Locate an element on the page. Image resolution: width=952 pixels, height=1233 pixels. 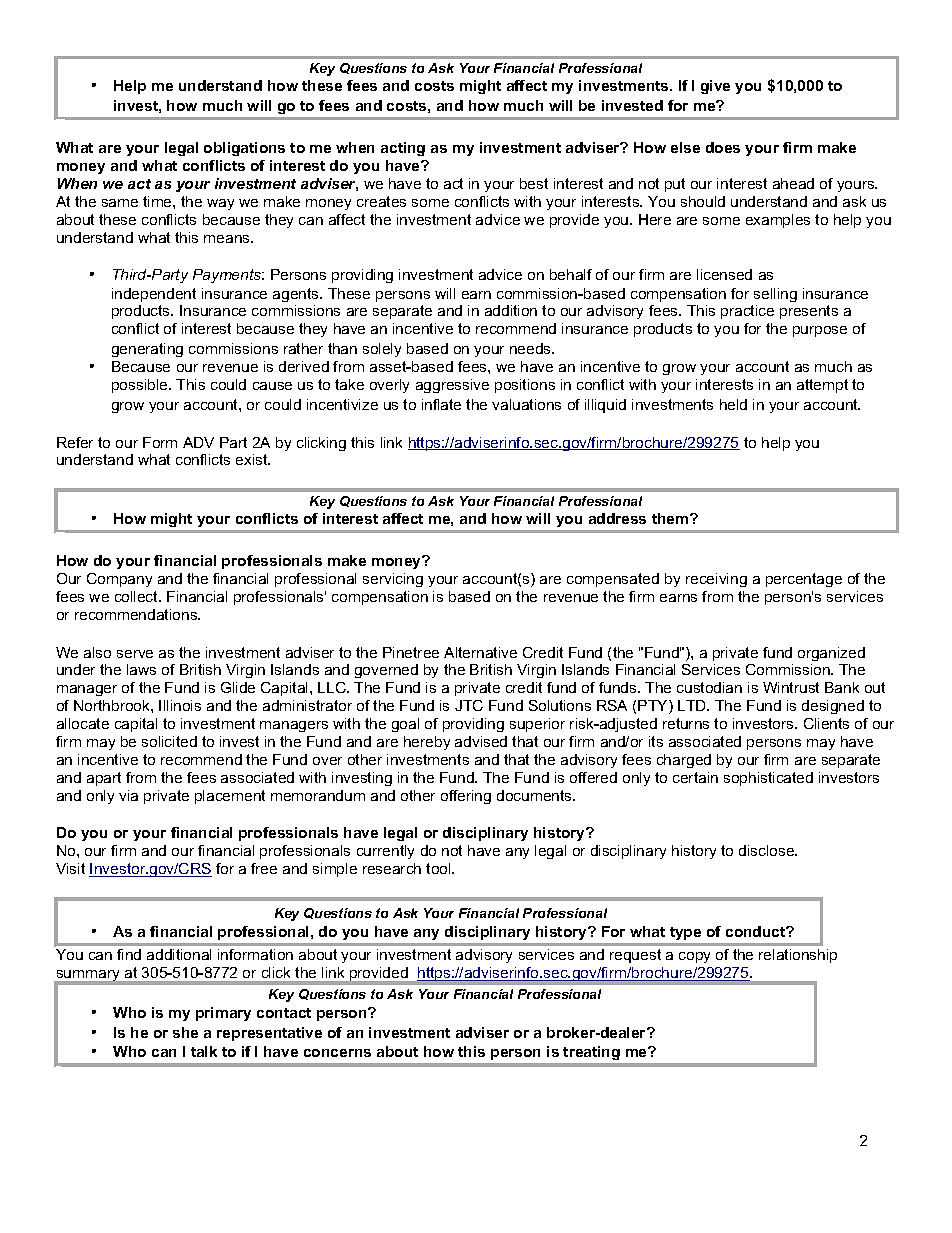
acting is located at coordinates (403, 149).
